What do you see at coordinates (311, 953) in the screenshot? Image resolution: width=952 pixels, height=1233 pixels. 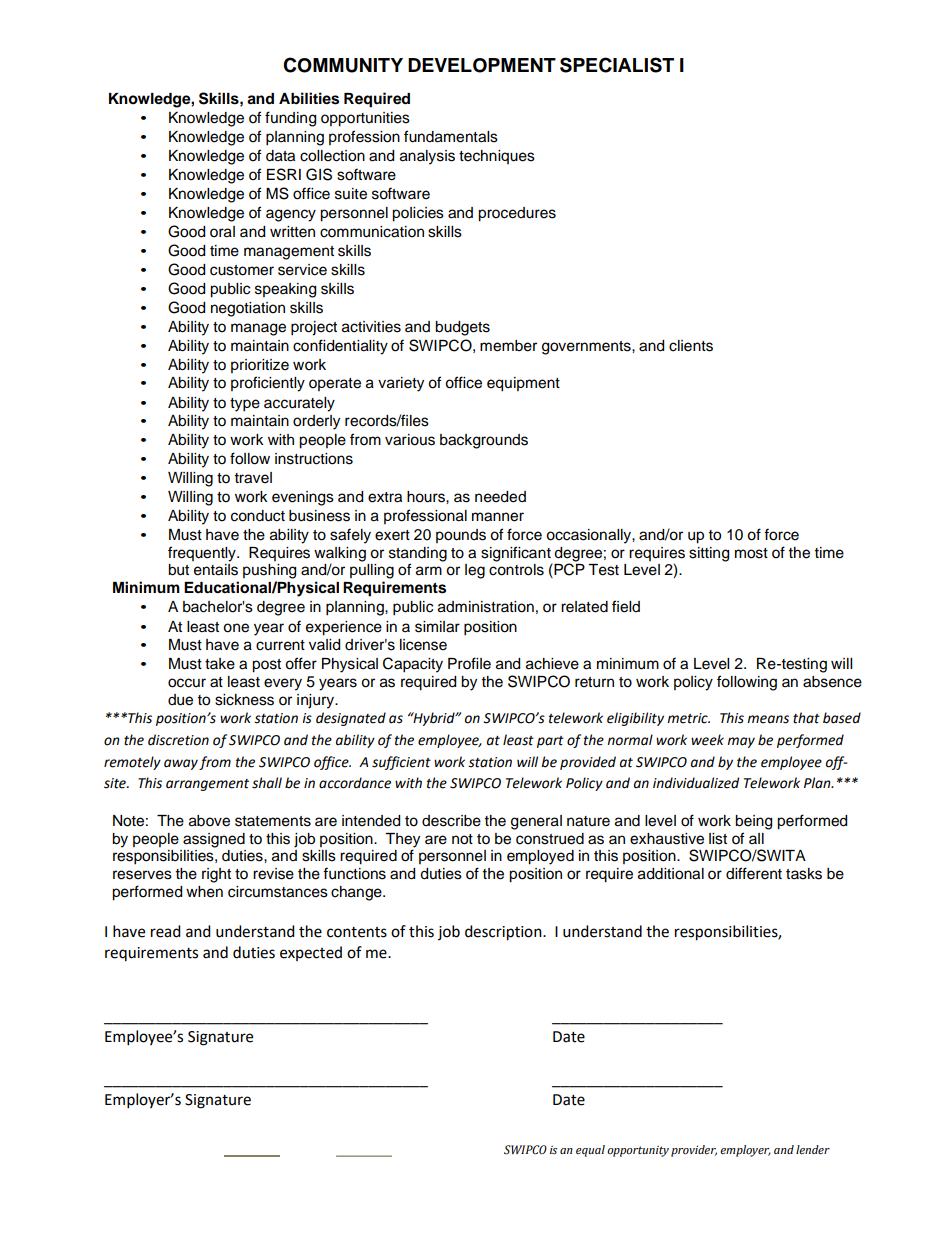 I see `expected` at bounding box center [311, 953].
